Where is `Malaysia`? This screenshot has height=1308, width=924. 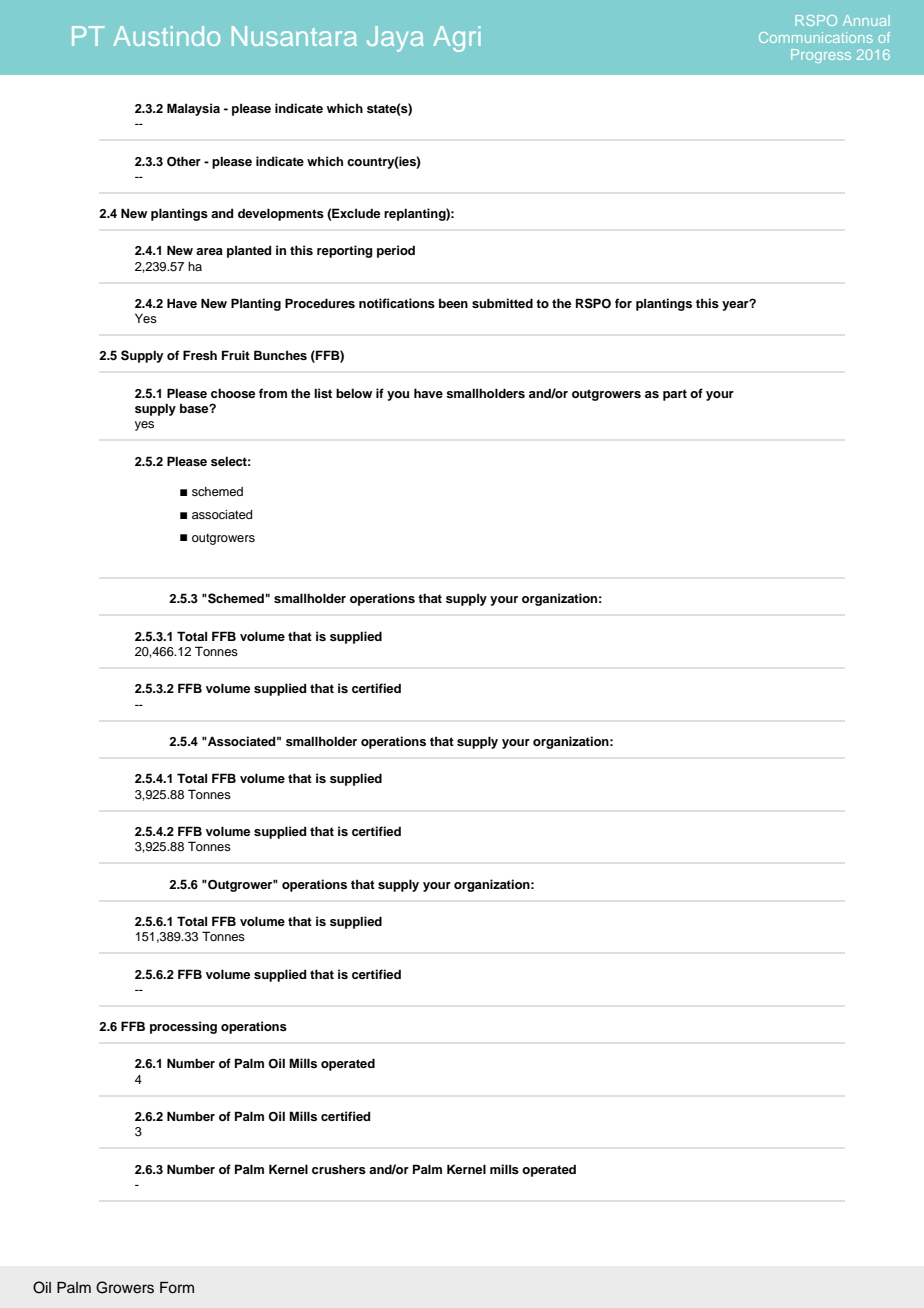
Malaysia is located at coordinates (193, 109).
